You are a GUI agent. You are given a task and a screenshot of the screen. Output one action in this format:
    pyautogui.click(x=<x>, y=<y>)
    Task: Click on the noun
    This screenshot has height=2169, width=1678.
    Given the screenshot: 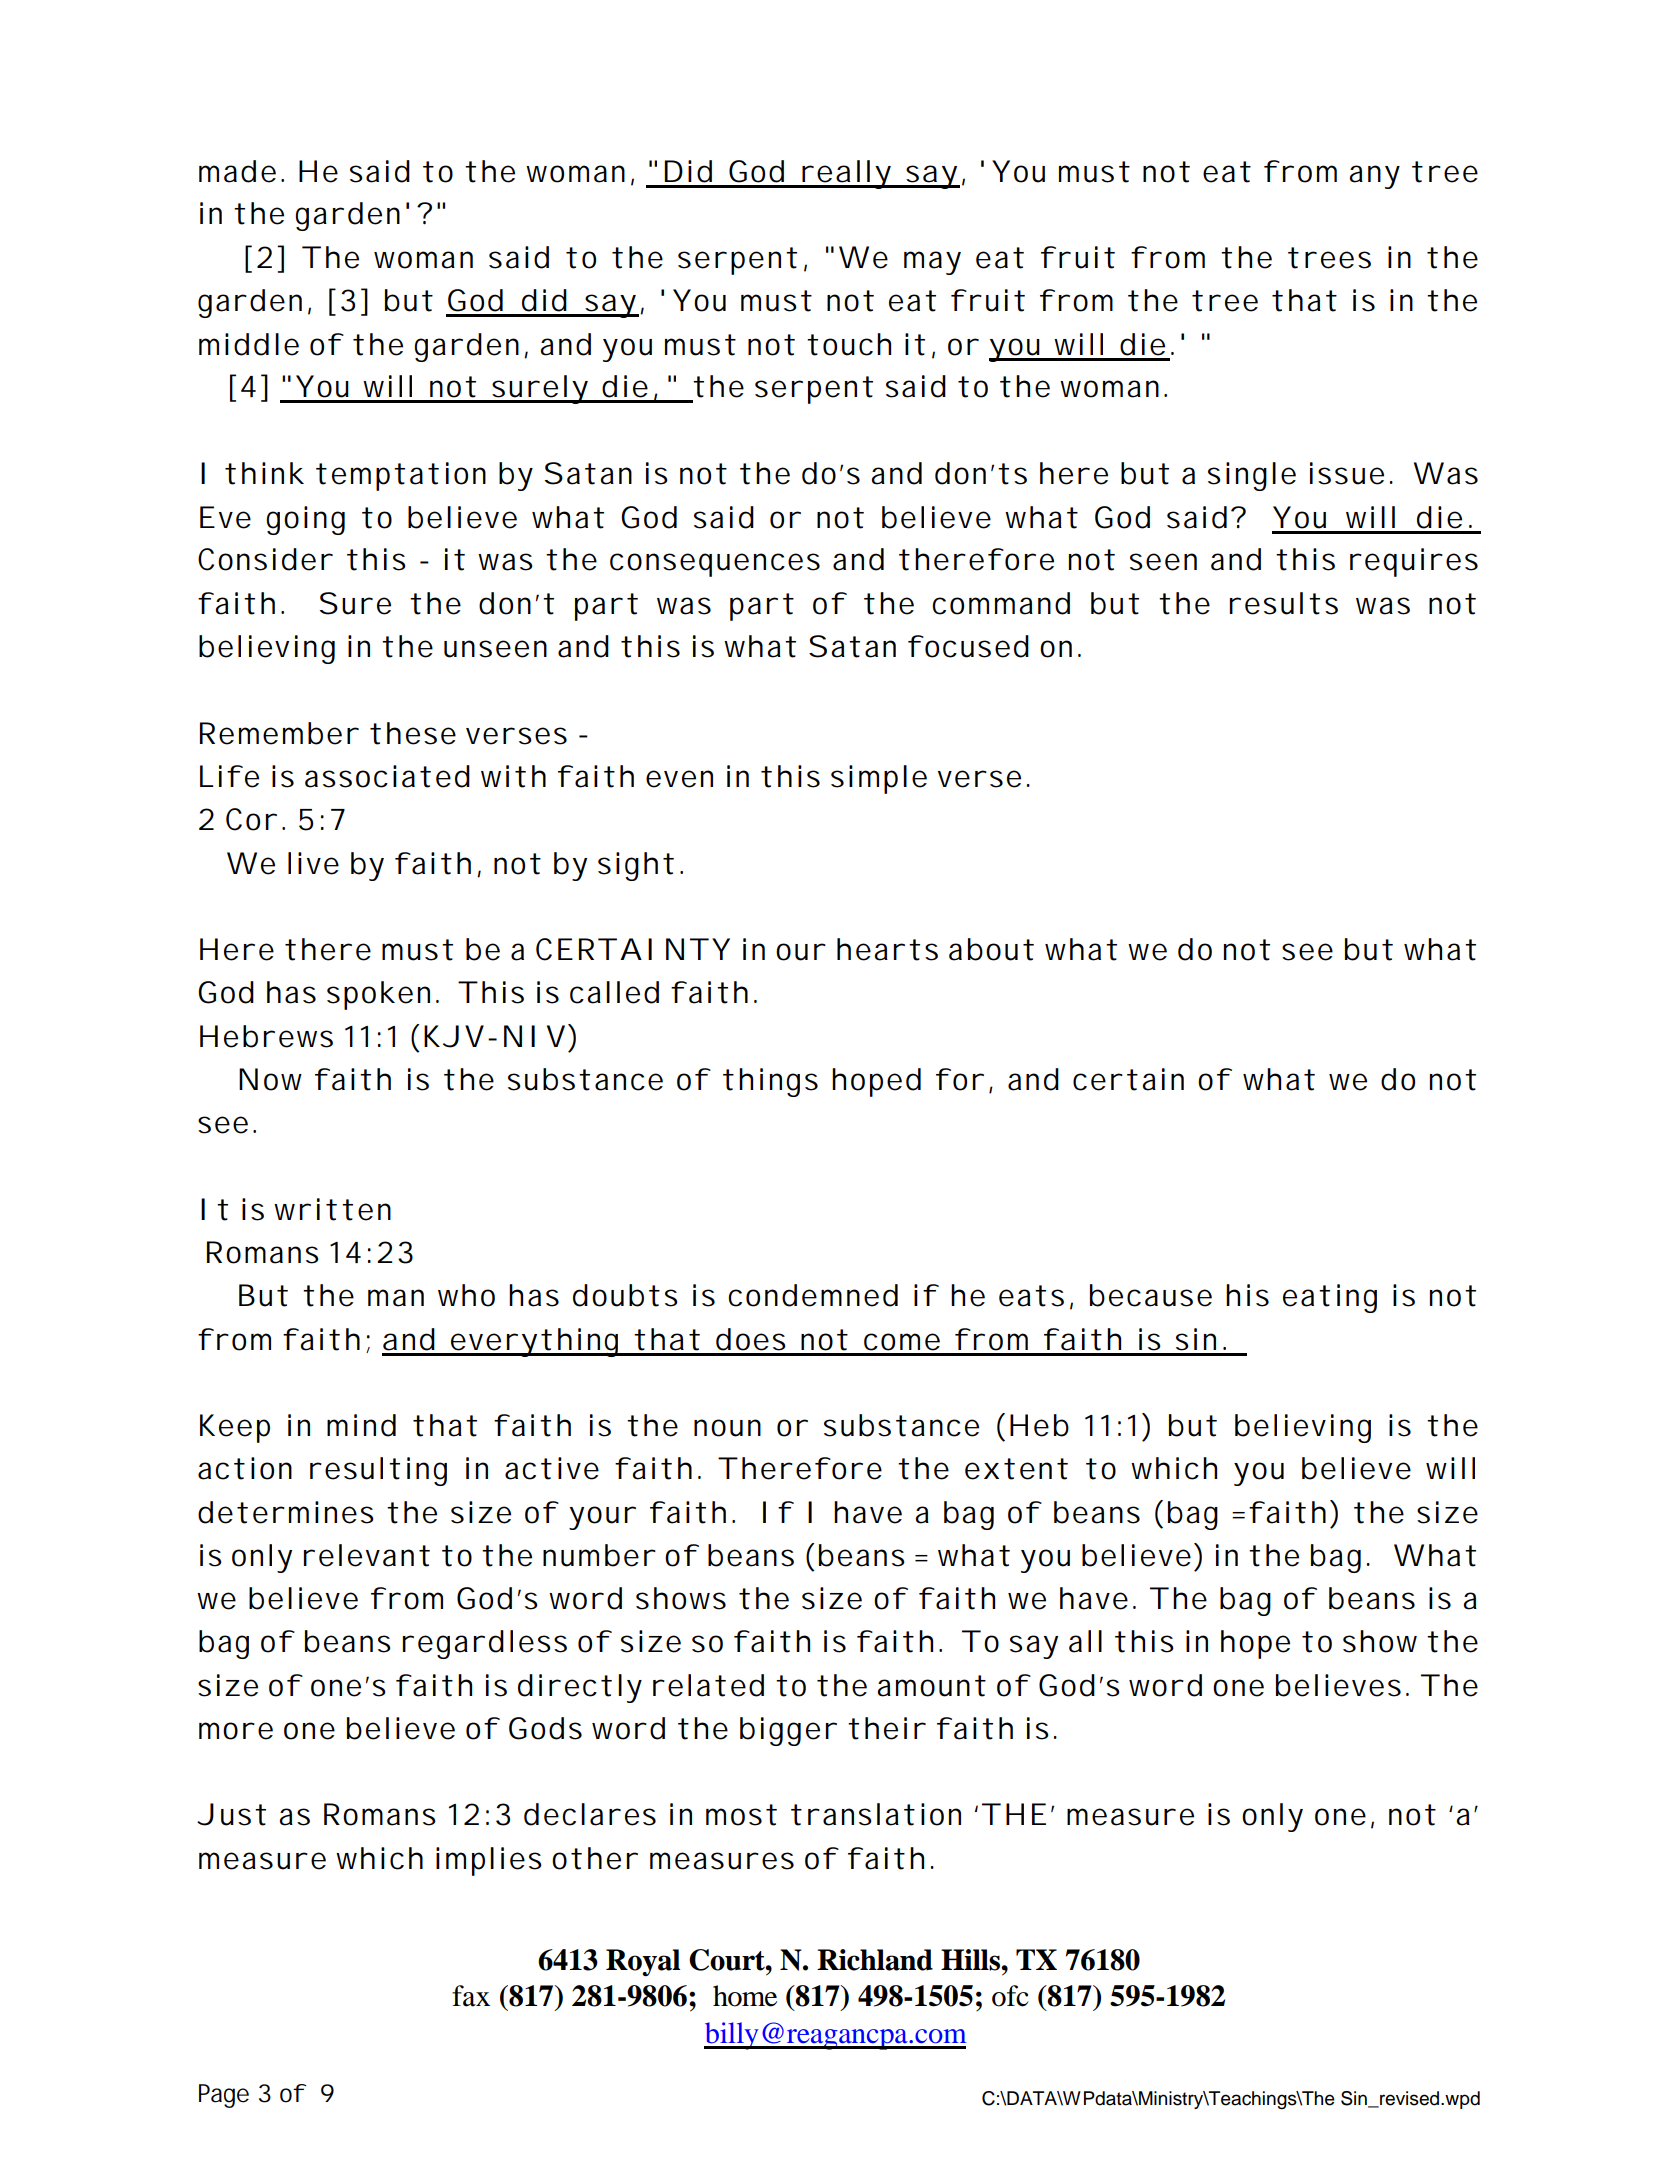 What is the action you would take?
    pyautogui.click(x=727, y=1428)
